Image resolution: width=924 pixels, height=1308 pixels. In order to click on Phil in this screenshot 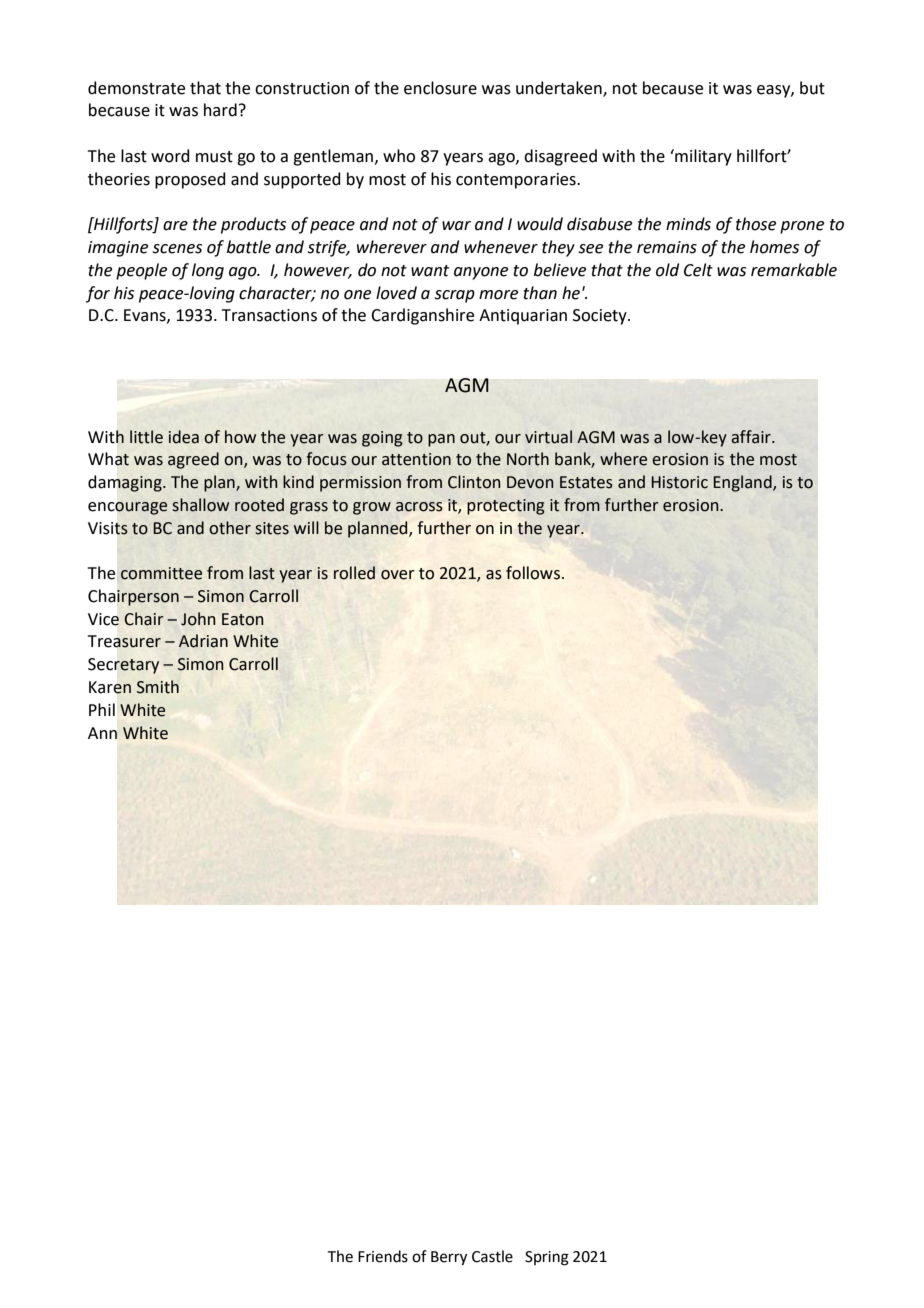, I will do `click(102, 709)`.
